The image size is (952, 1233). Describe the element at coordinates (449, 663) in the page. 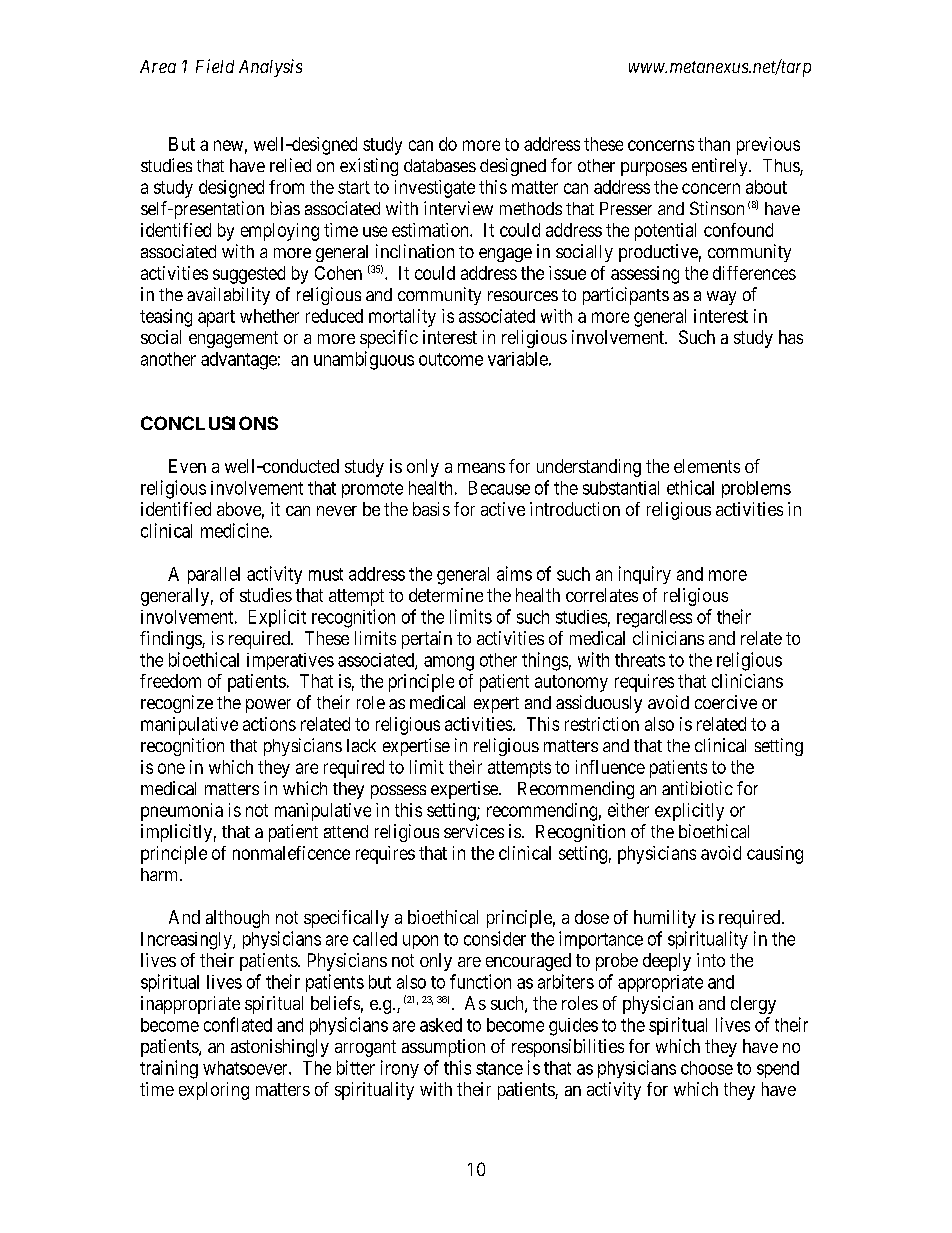

I see `among` at that location.
